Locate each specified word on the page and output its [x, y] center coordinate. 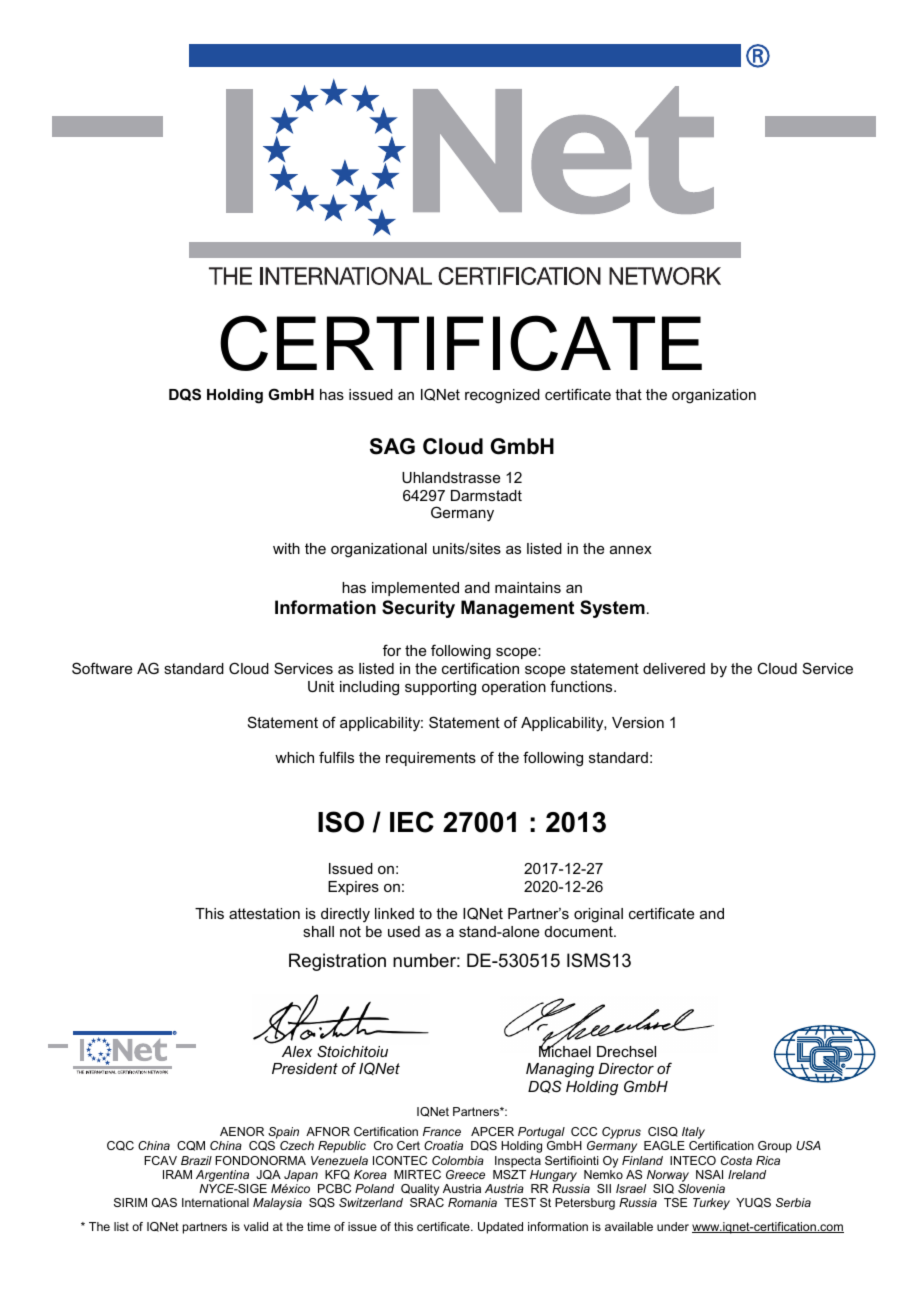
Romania [472, 1202]
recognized [502, 396]
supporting [440, 688]
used [404, 931]
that [628, 394]
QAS [164, 1203]
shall [318, 931]
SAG [392, 446]
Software [102, 668]
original [598, 915]
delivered [674, 668]
